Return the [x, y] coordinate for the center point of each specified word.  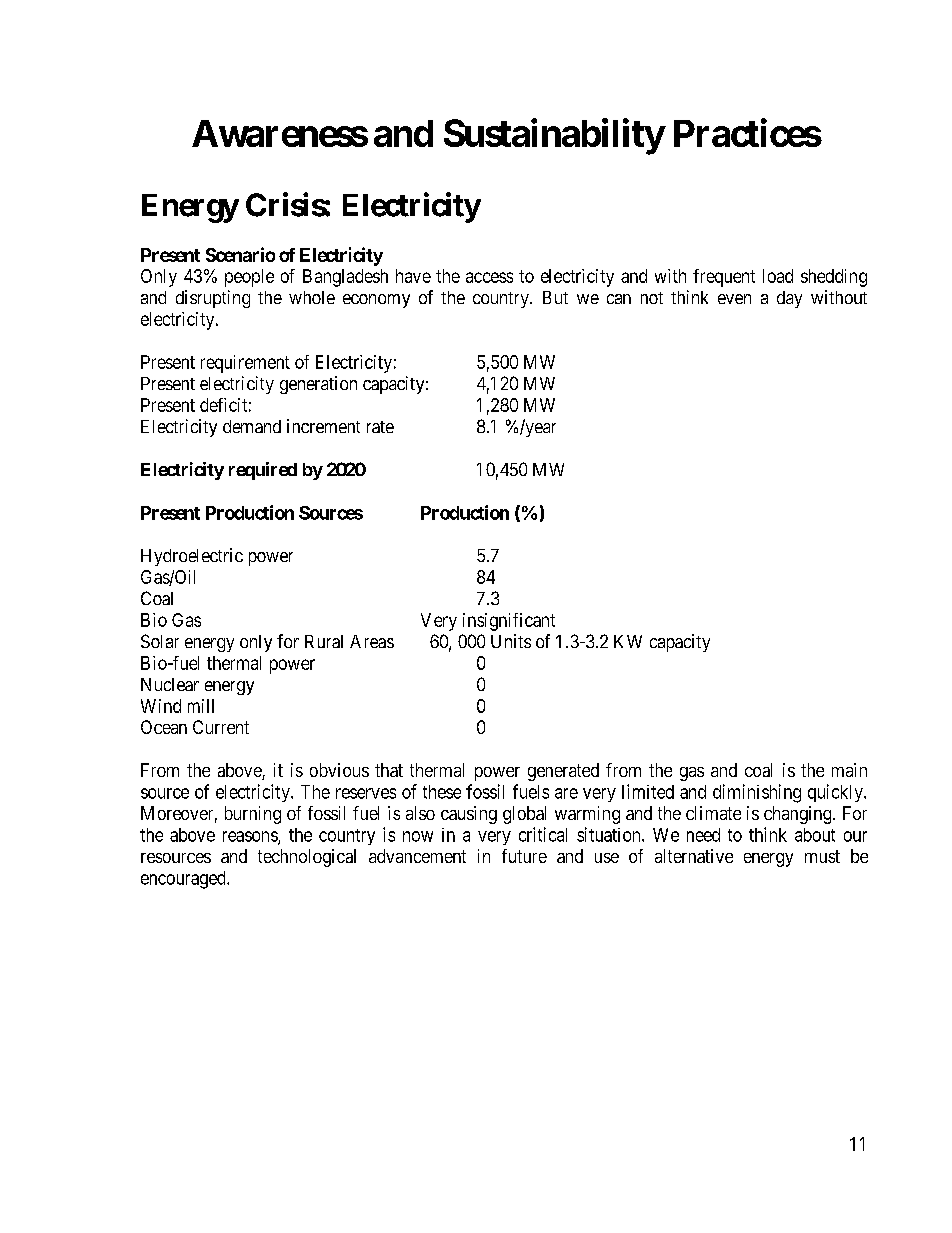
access [489, 277]
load [778, 276]
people [249, 278]
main [849, 770]
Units [511, 641]
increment [323, 426]
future [524, 856]
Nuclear [170, 684]
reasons [251, 837]
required [263, 471]
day [789, 299]
